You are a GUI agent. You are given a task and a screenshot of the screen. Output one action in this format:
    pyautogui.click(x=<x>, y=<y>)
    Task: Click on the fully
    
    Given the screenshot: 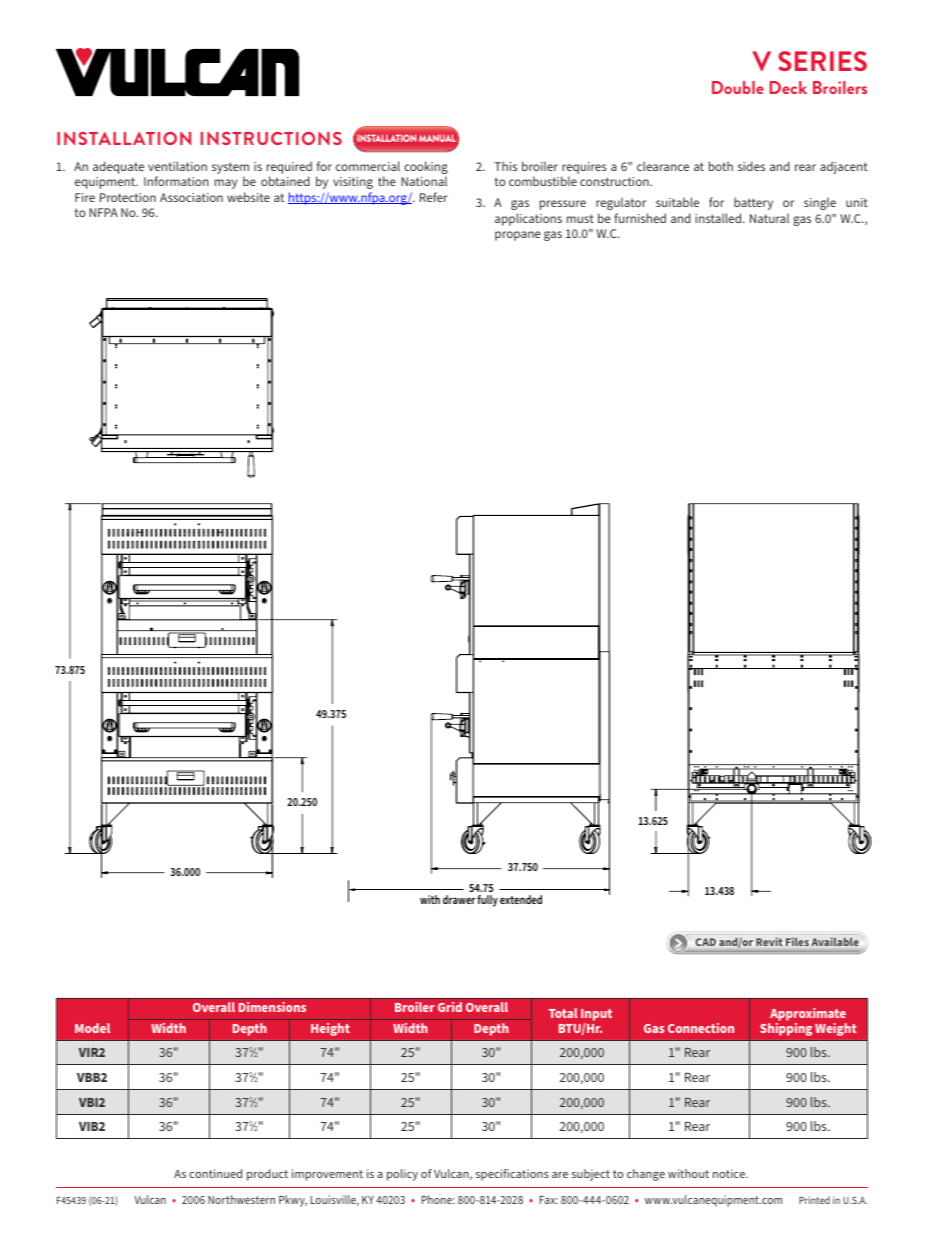 What is the action you would take?
    pyautogui.click(x=487, y=901)
